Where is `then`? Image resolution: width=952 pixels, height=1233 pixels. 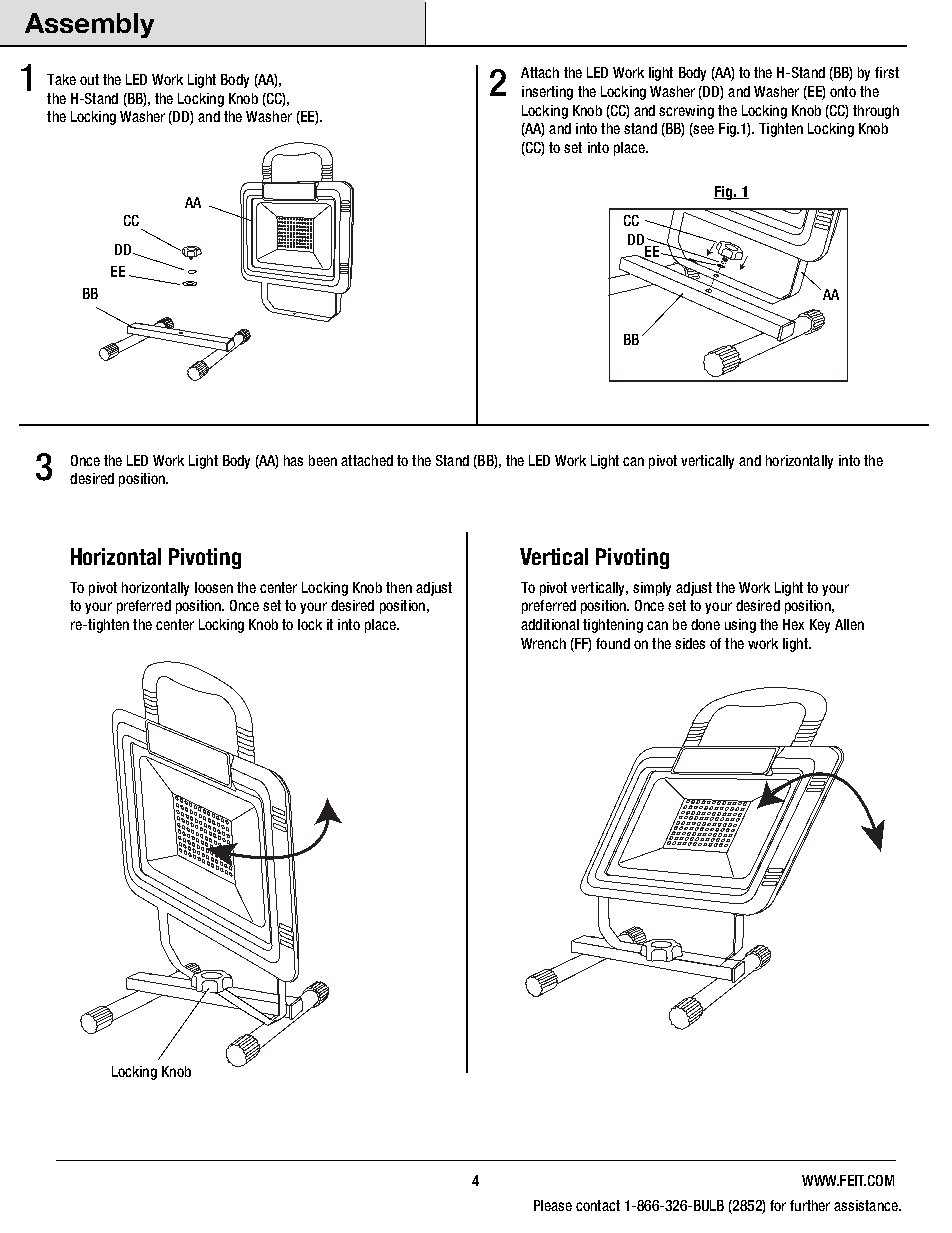 then is located at coordinates (399, 587).
